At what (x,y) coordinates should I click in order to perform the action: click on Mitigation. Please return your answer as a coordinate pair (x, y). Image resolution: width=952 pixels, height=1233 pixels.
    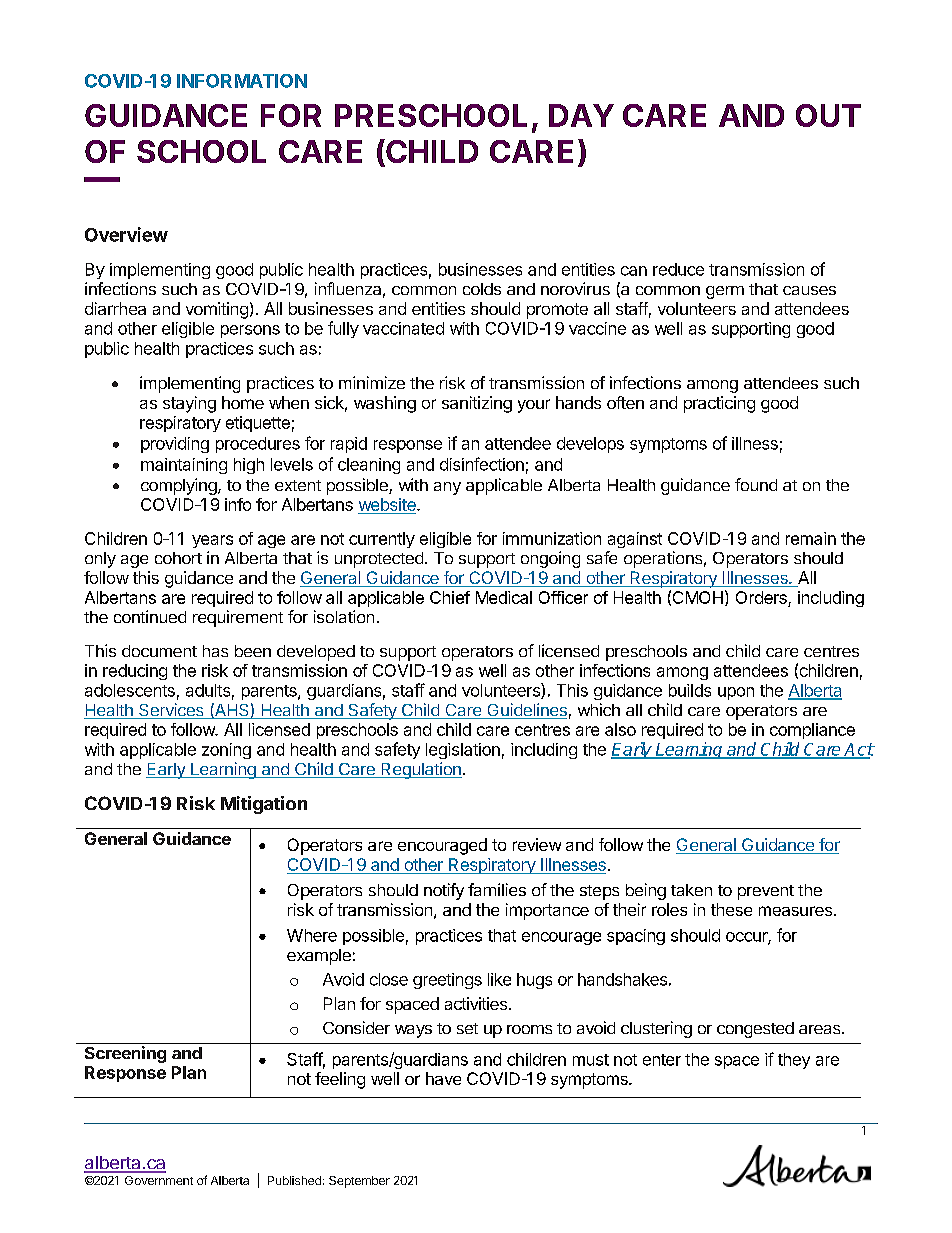
    Looking at the image, I should click on (264, 805).
